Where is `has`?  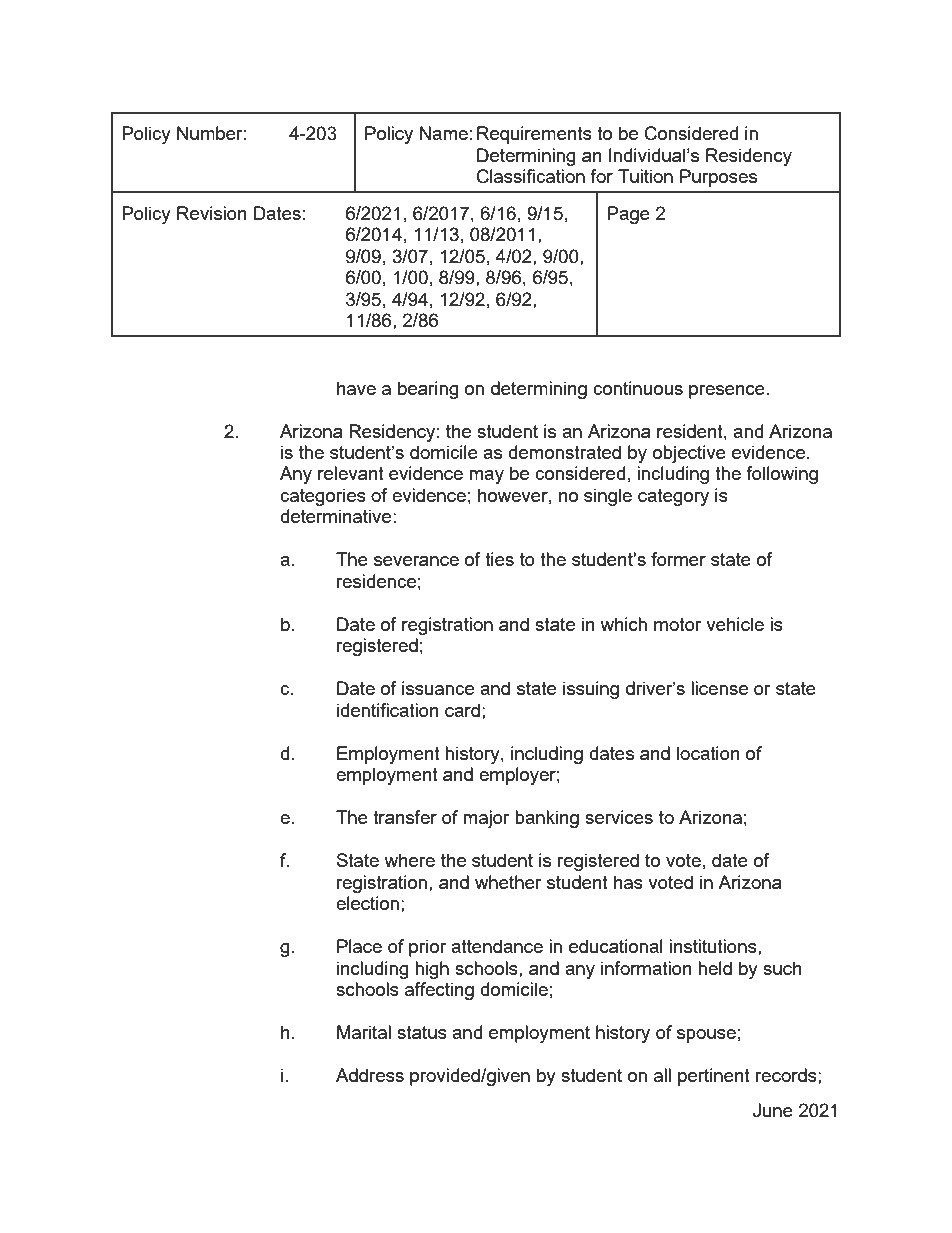 has is located at coordinates (628, 882).
